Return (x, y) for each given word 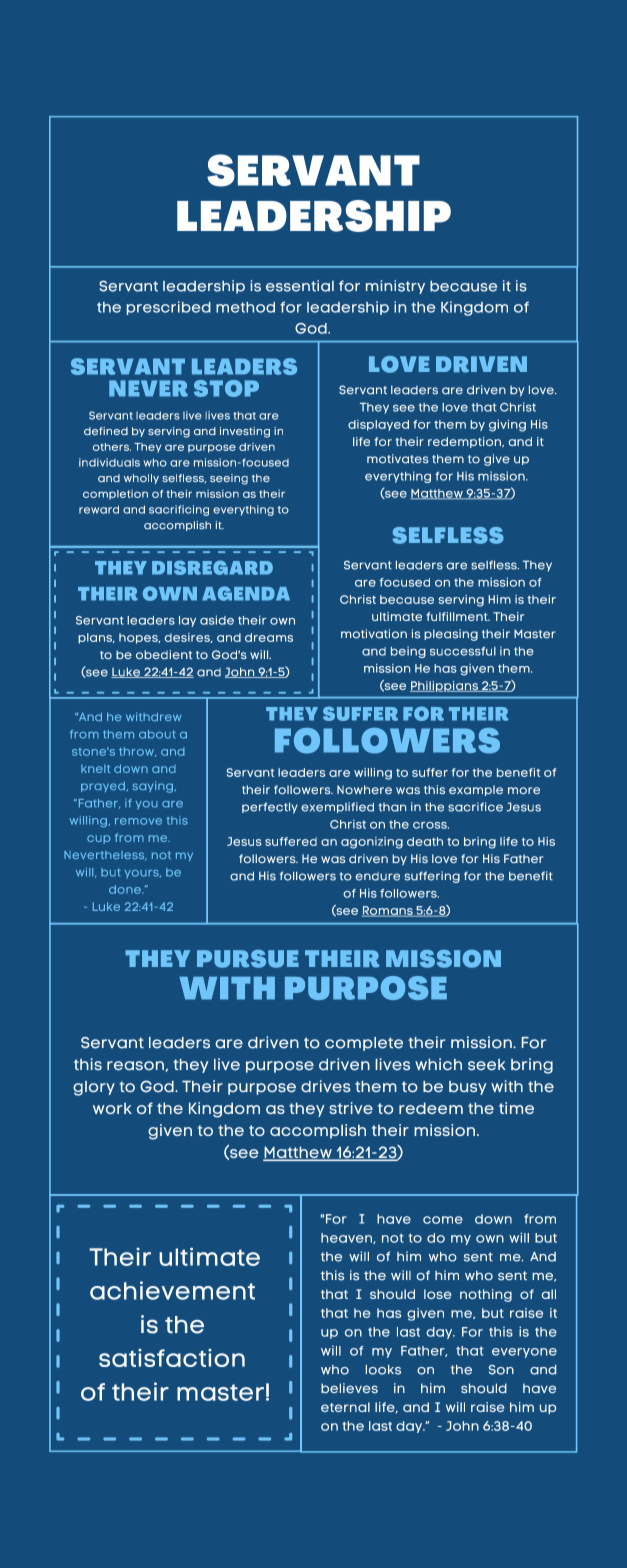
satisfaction (172, 1358)
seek (487, 1064)
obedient (164, 654)
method (245, 307)
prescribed (169, 308)
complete (364, 1044)
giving (507, 425)
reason (136, 1066)
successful (463, 651)
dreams (269, 637)
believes (349, 1388)
